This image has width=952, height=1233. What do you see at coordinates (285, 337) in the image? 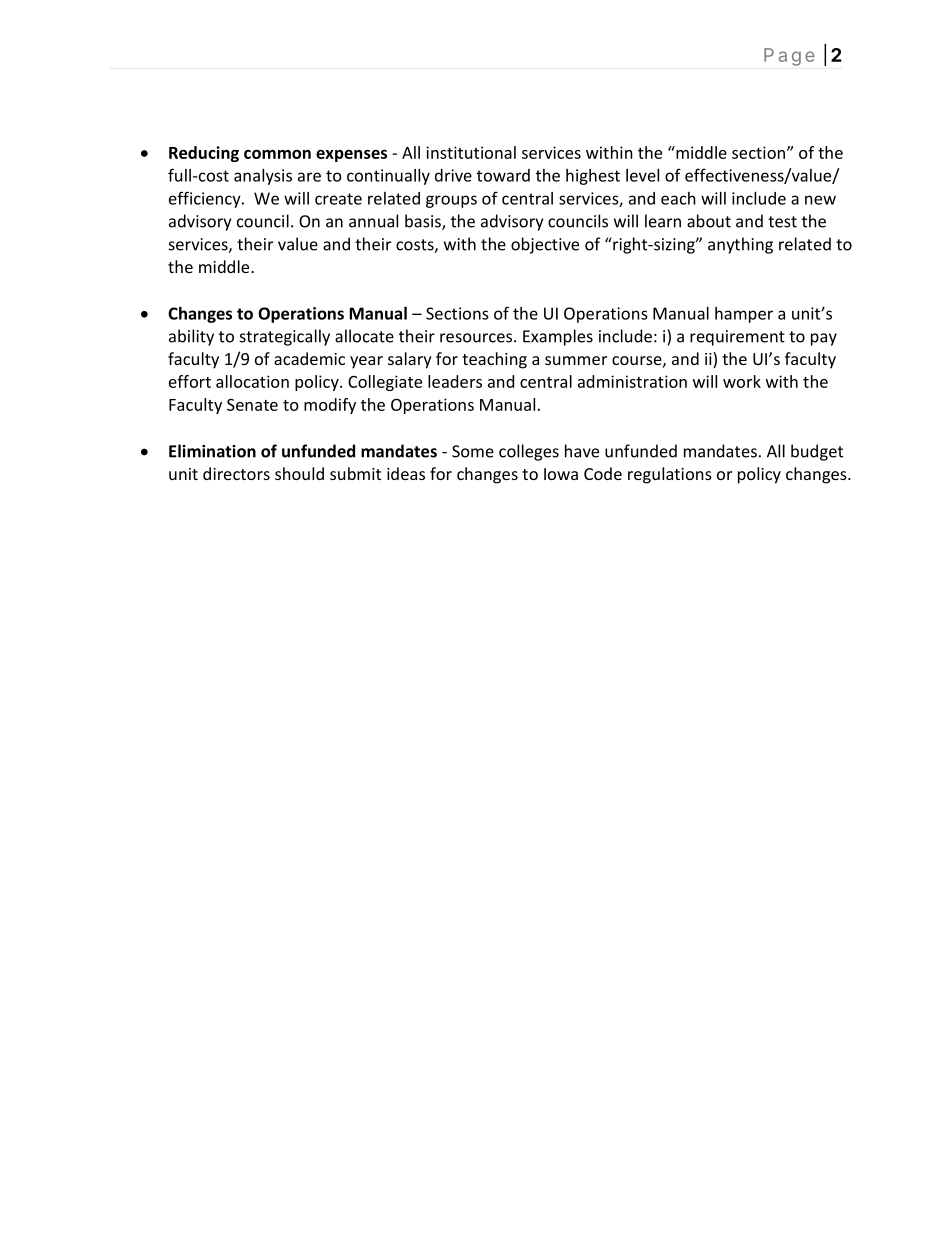
I see `strategically` at bounding box center [285, 337].
